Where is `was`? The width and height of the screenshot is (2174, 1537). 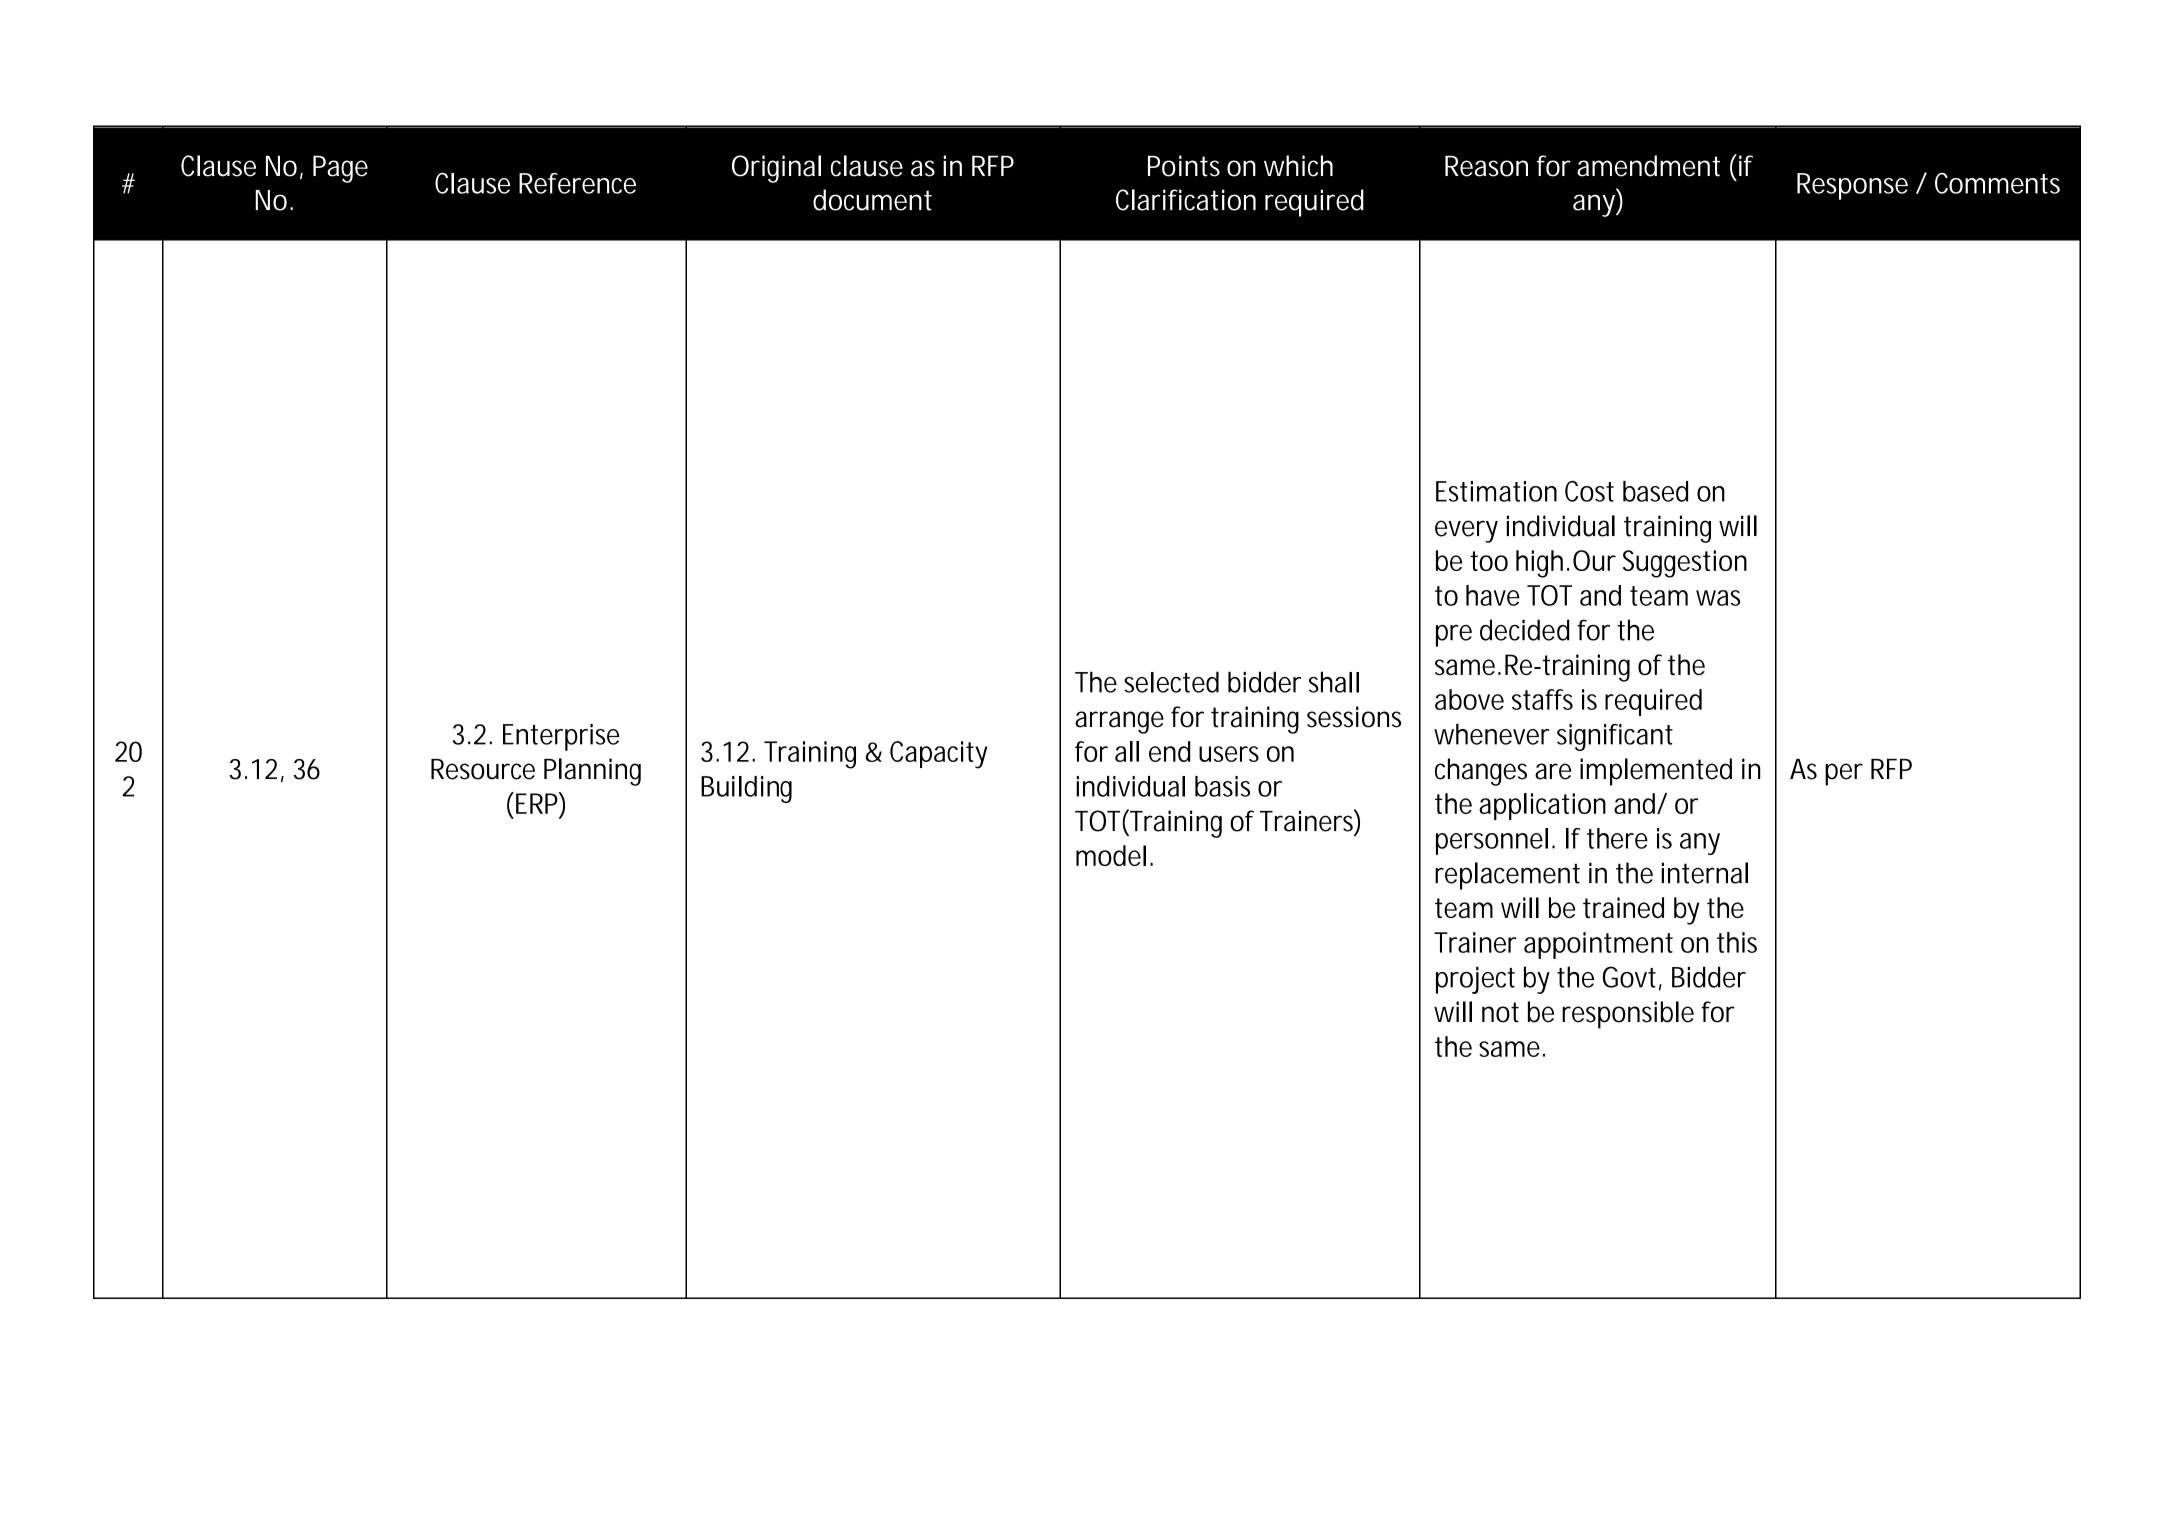
was is located at coordinates (1718, 598).
